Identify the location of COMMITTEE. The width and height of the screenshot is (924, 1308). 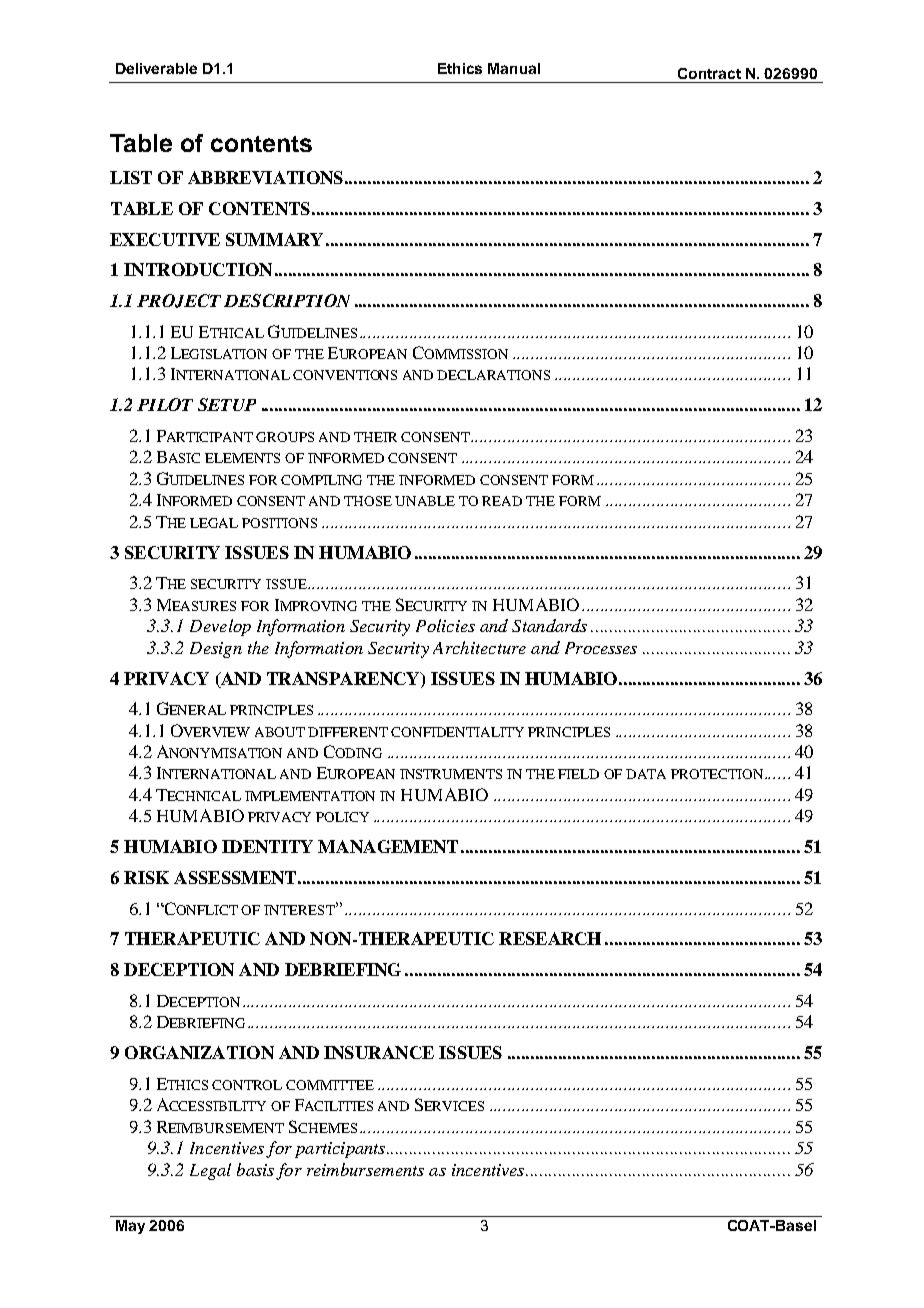
(330, 1085).
